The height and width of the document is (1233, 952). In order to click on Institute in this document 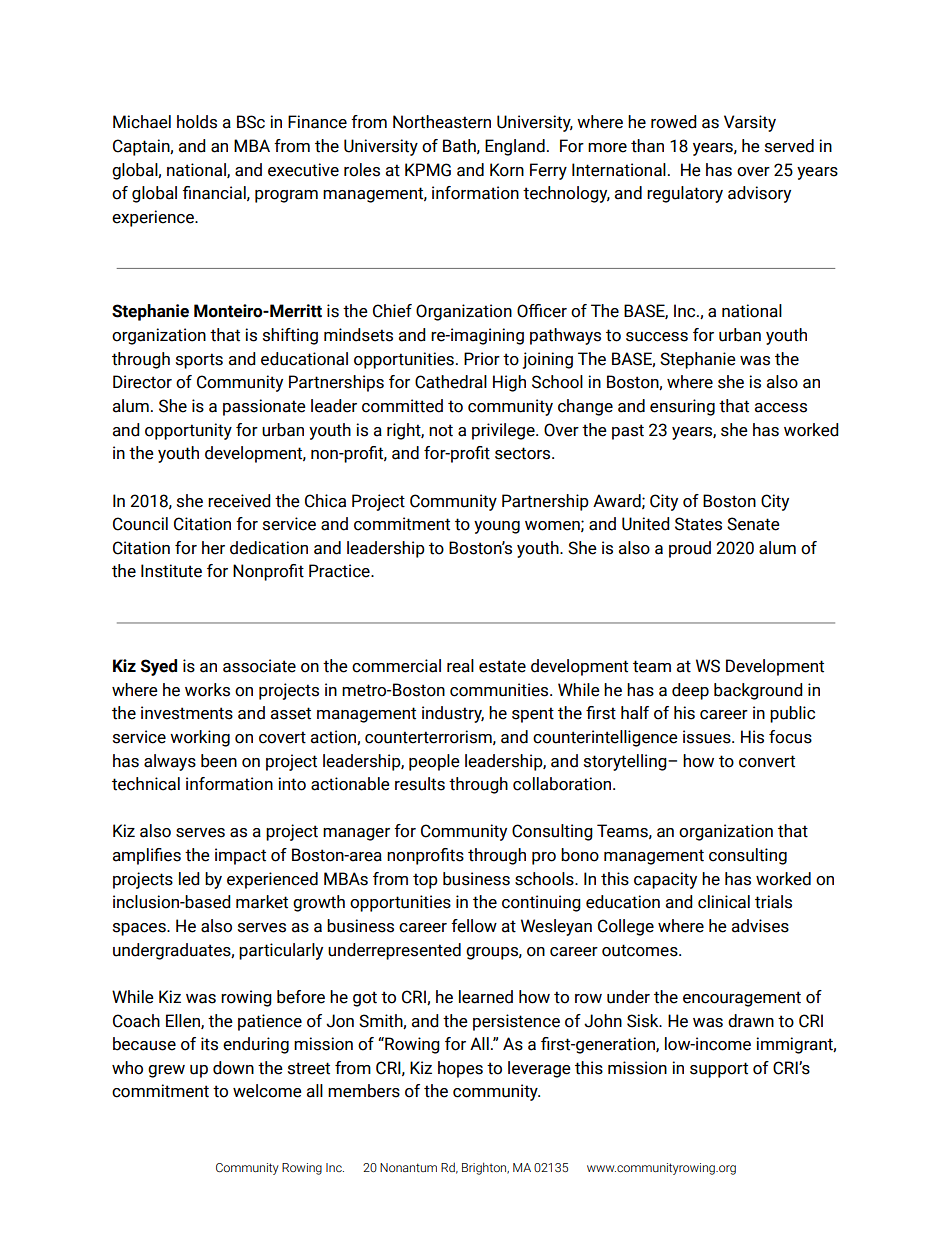, I will do `click(171, 571)`.
